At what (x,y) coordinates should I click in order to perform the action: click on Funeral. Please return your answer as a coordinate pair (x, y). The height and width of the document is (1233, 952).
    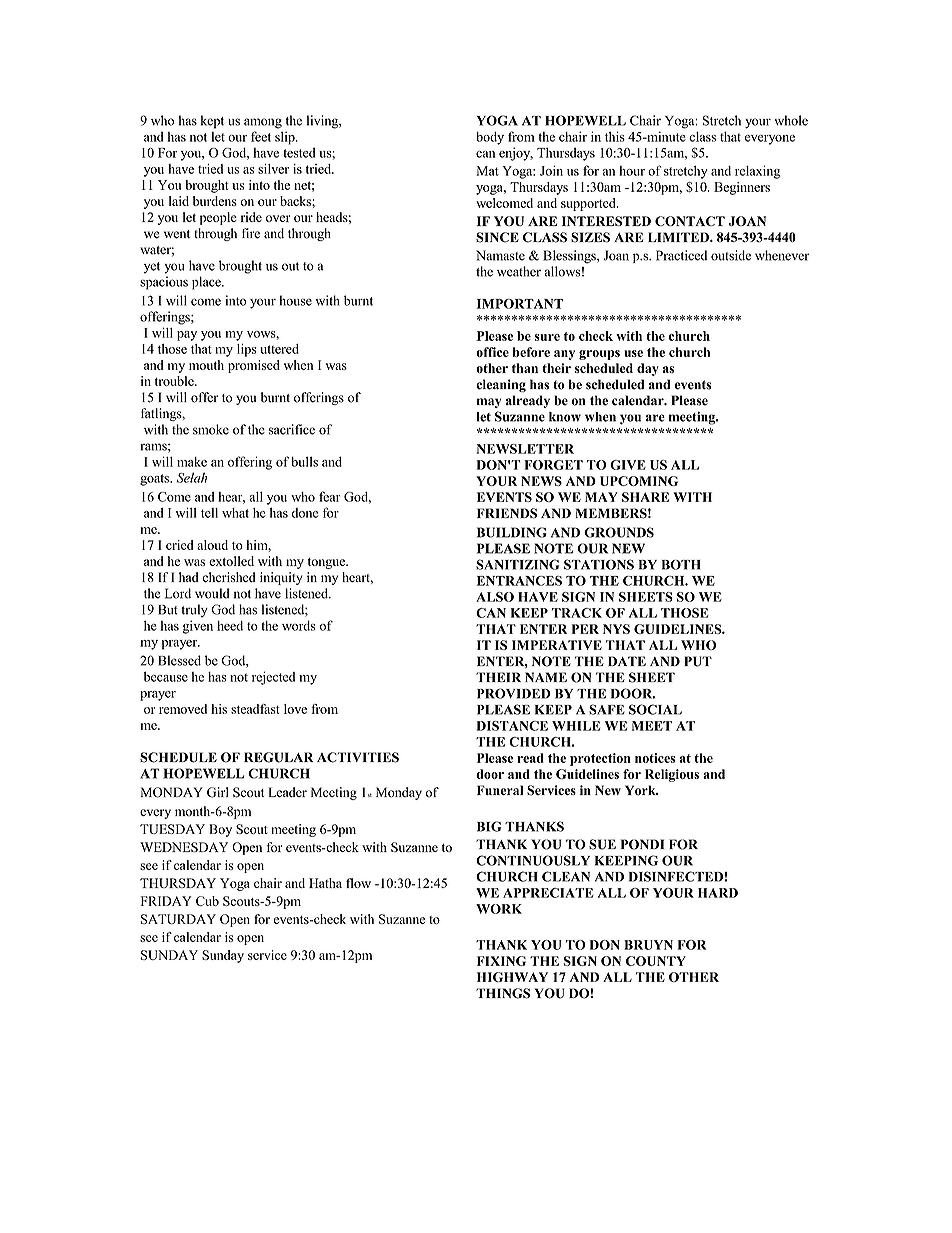
    Looking at the image, I should click on (500, 790).
